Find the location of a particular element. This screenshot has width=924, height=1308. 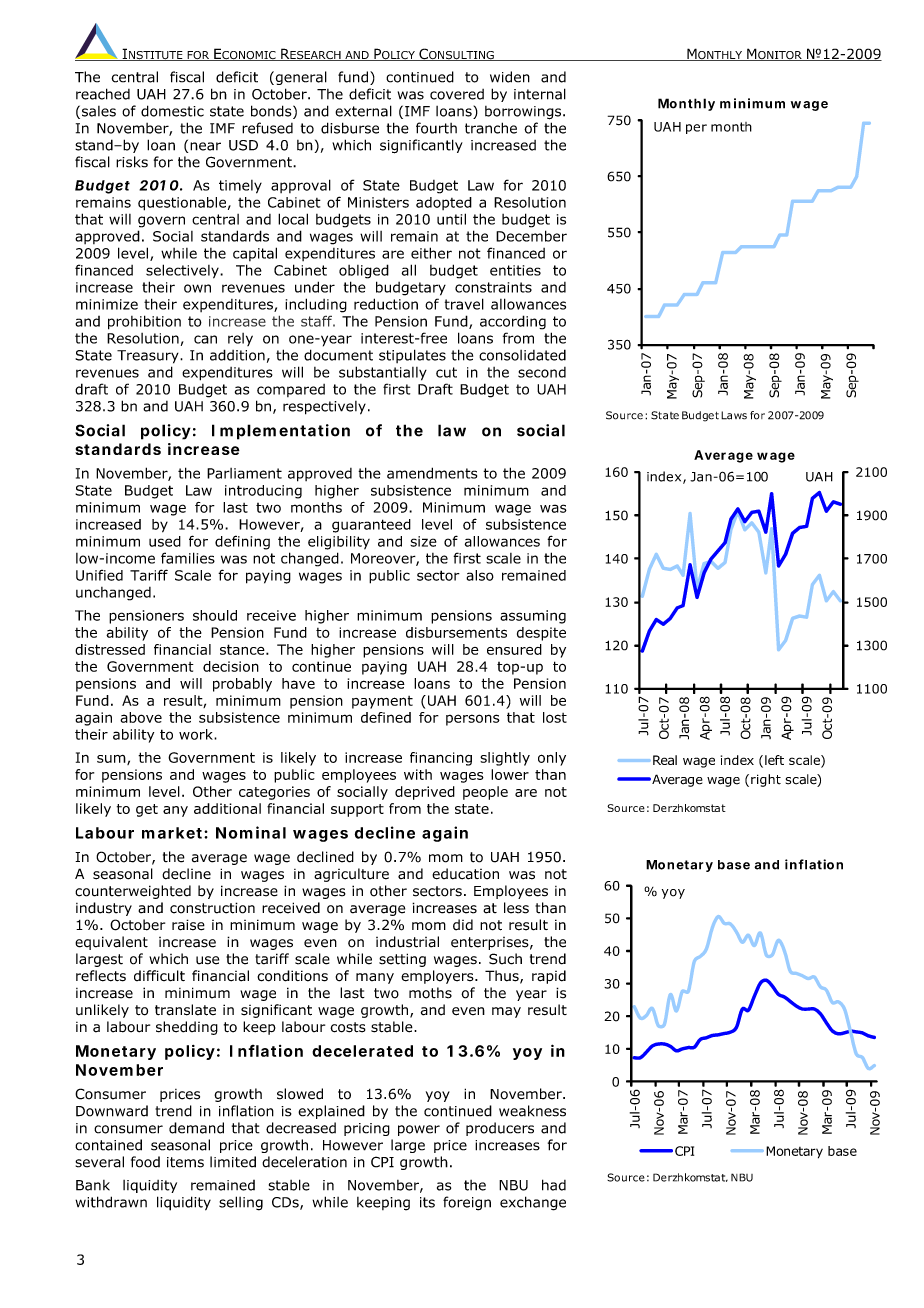

did is located at coordinates (463, 925).
